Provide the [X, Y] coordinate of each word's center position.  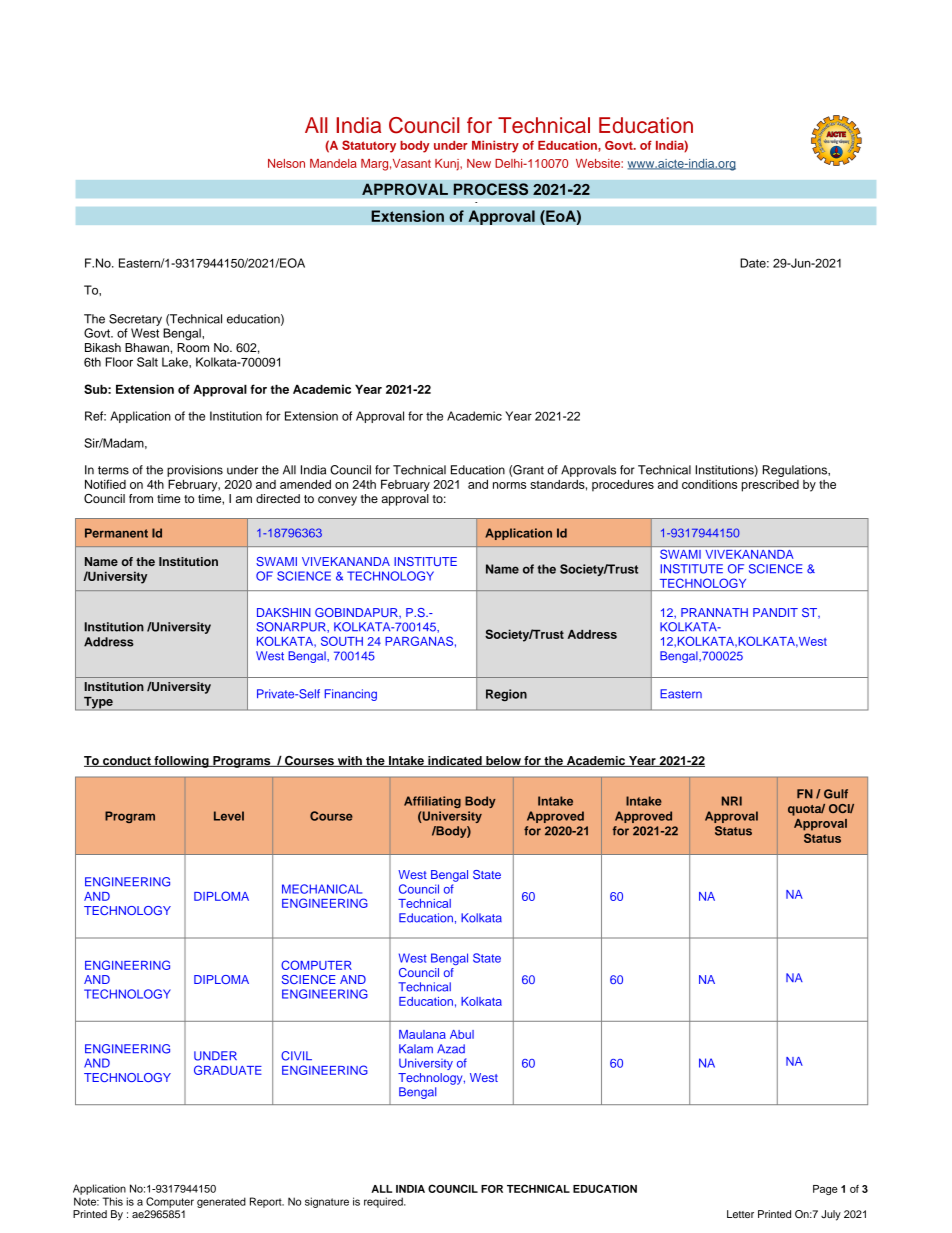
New [479, 163]
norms [509, 485]
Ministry [495, 146]
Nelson [286, 163]
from [141, 498]
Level [229, 816]
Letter [740, 1214]
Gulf [836, 794]
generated [221, 1202]
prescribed [770, 486]
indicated [455, 761]
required [384, 1202]
